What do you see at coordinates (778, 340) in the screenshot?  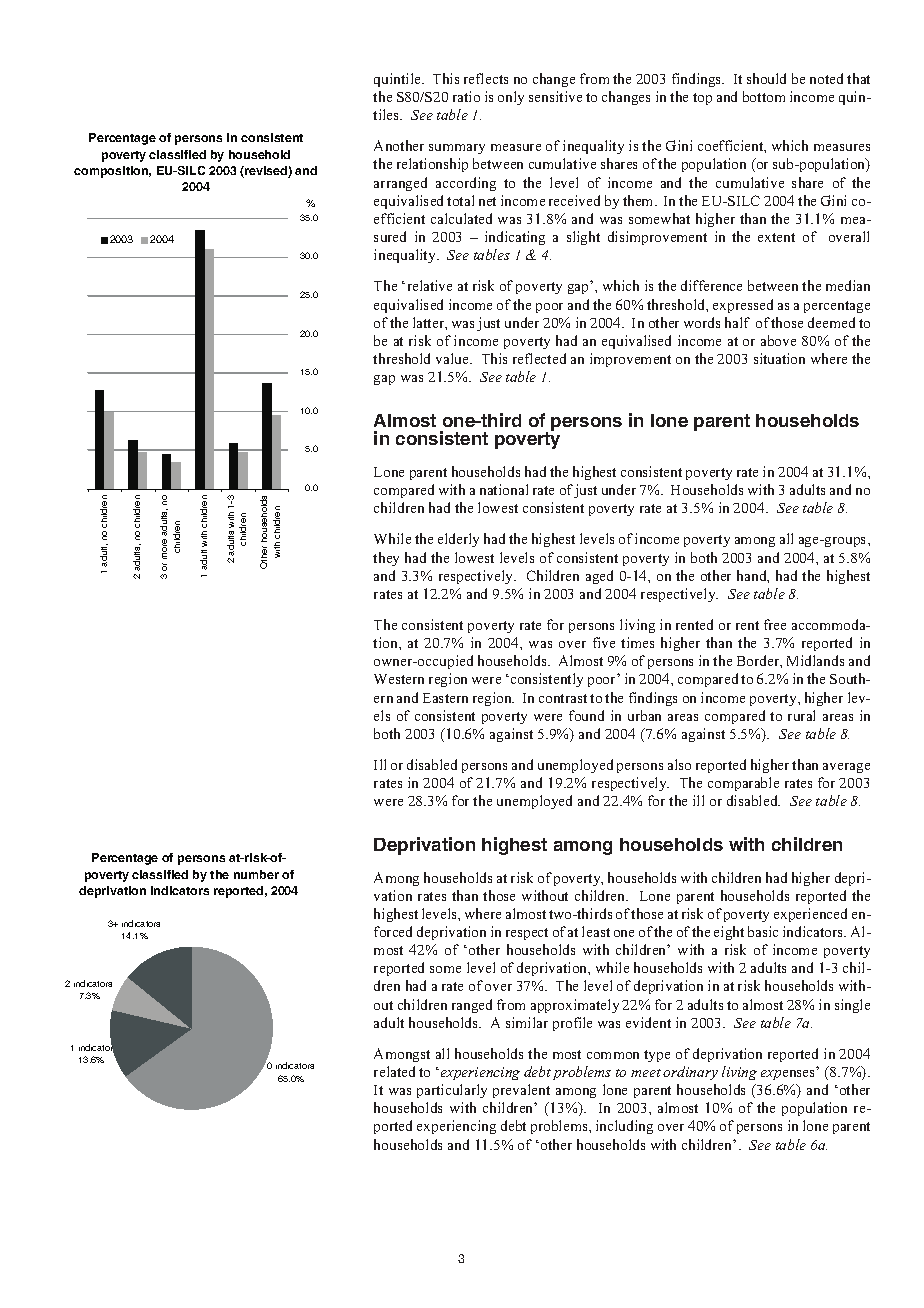 I see `above` at bounding box center [778, 340].
